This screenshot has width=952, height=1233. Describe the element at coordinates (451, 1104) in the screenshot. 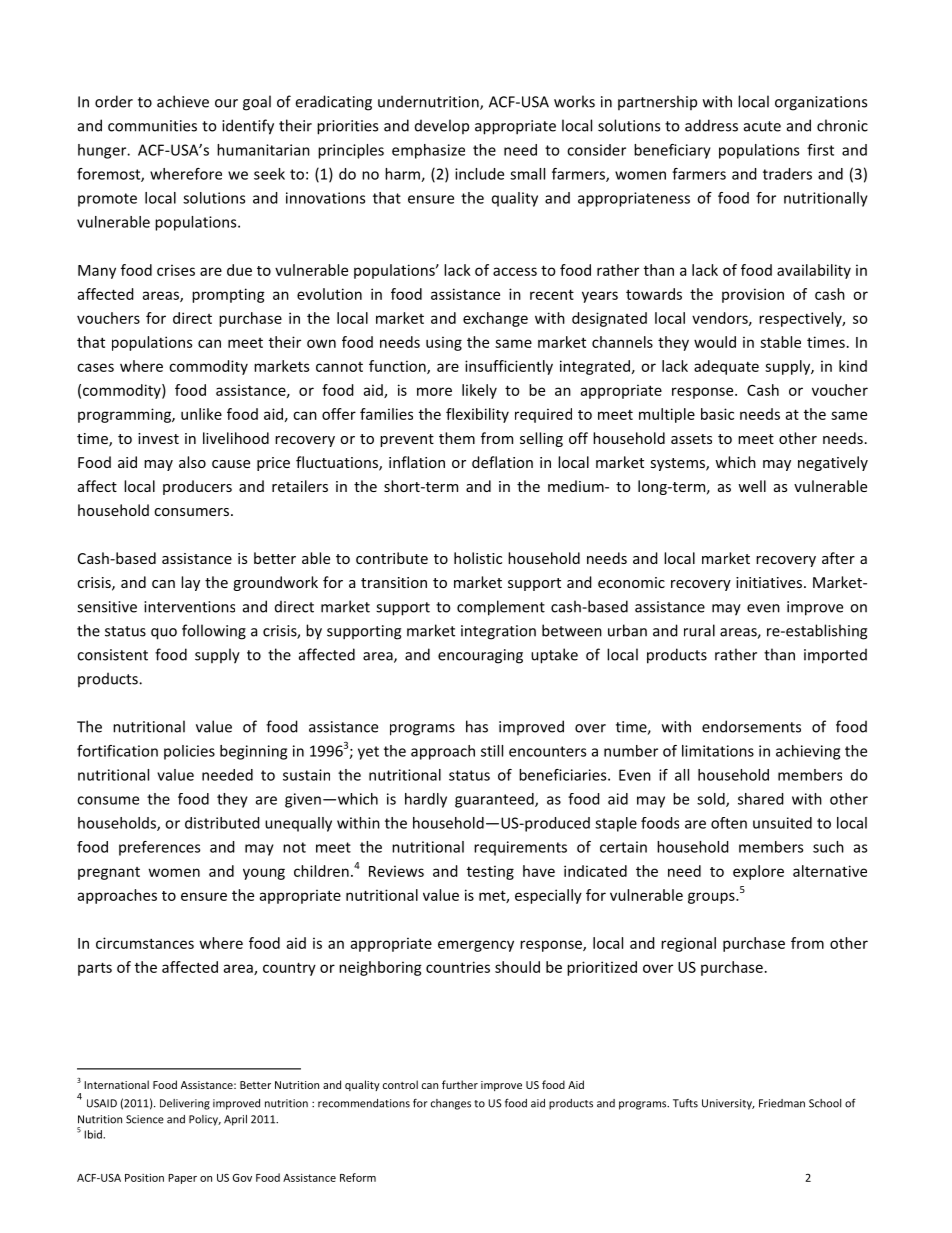

I see `changes` at that location.
